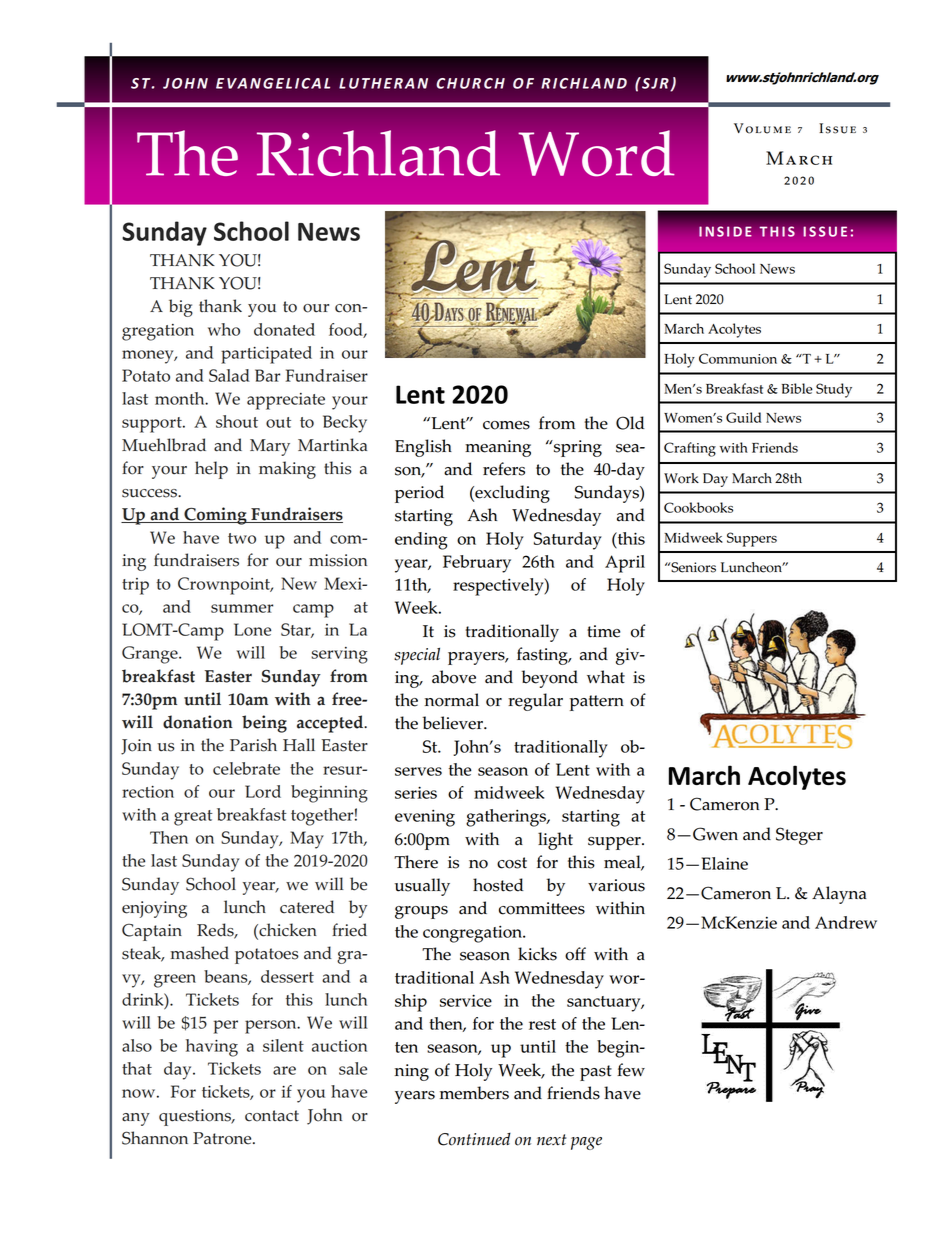 The height and width of the image is (1233, 952). Describe the element at coordinates (631, 1070) in the image. I see `few` at that location.
